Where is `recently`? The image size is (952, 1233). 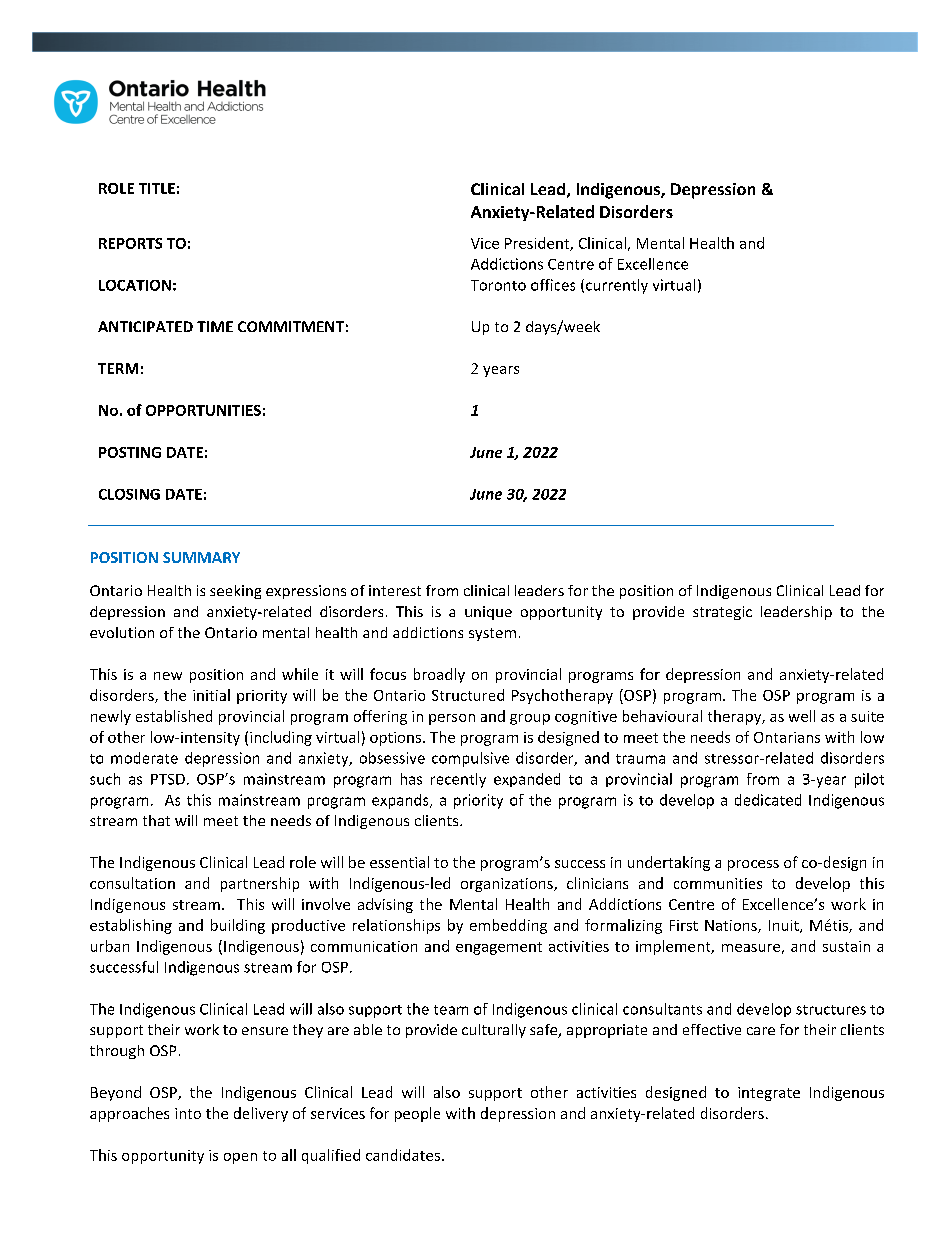 recently is located at coordinates (458, 780).
